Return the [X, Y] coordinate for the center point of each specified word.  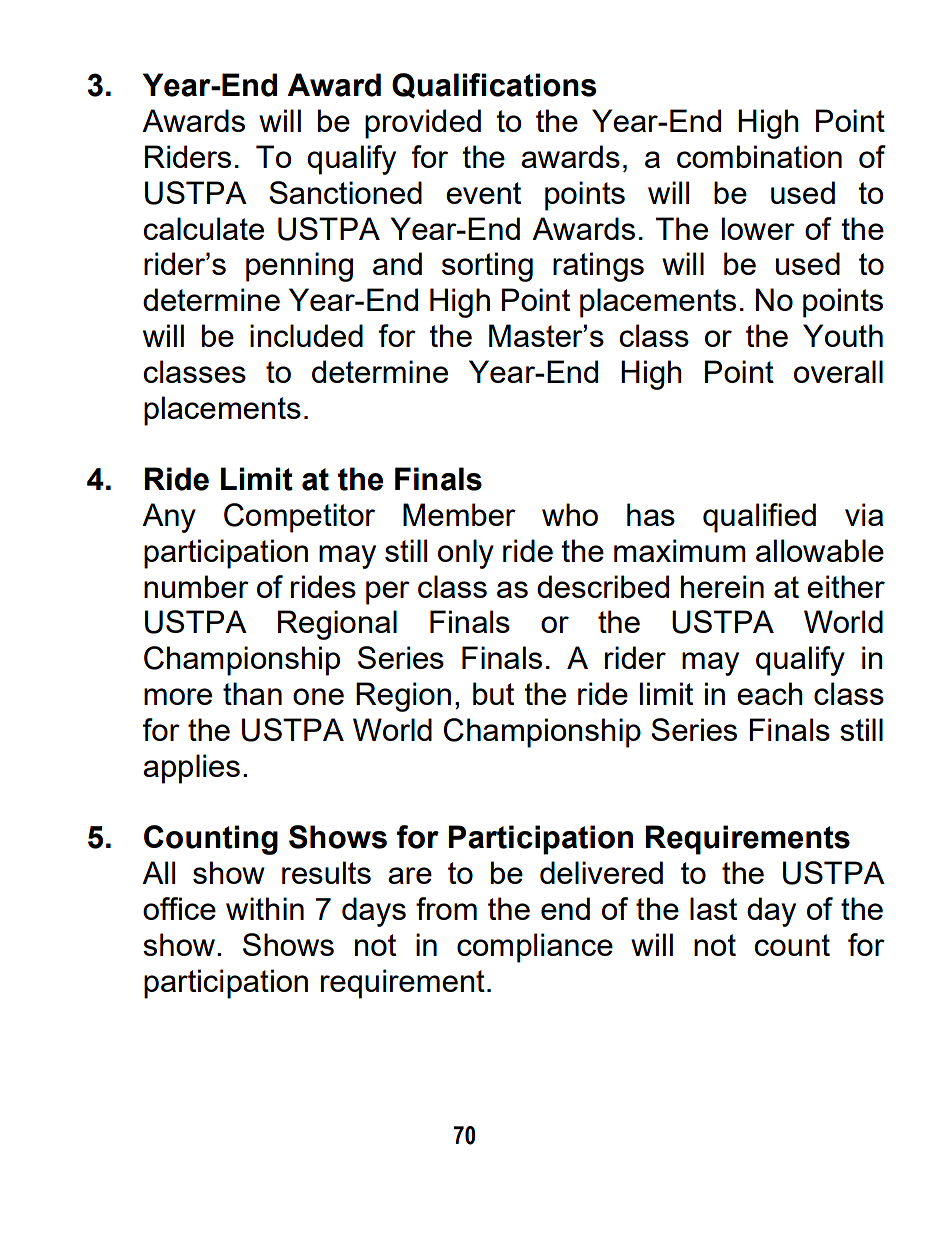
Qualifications [494, 85]
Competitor [299, 518]
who [570, 514]
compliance [535, 948]
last [713, 908]
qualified [759, 518]
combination [759, 156]
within [265, 908]
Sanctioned [345, 192]
